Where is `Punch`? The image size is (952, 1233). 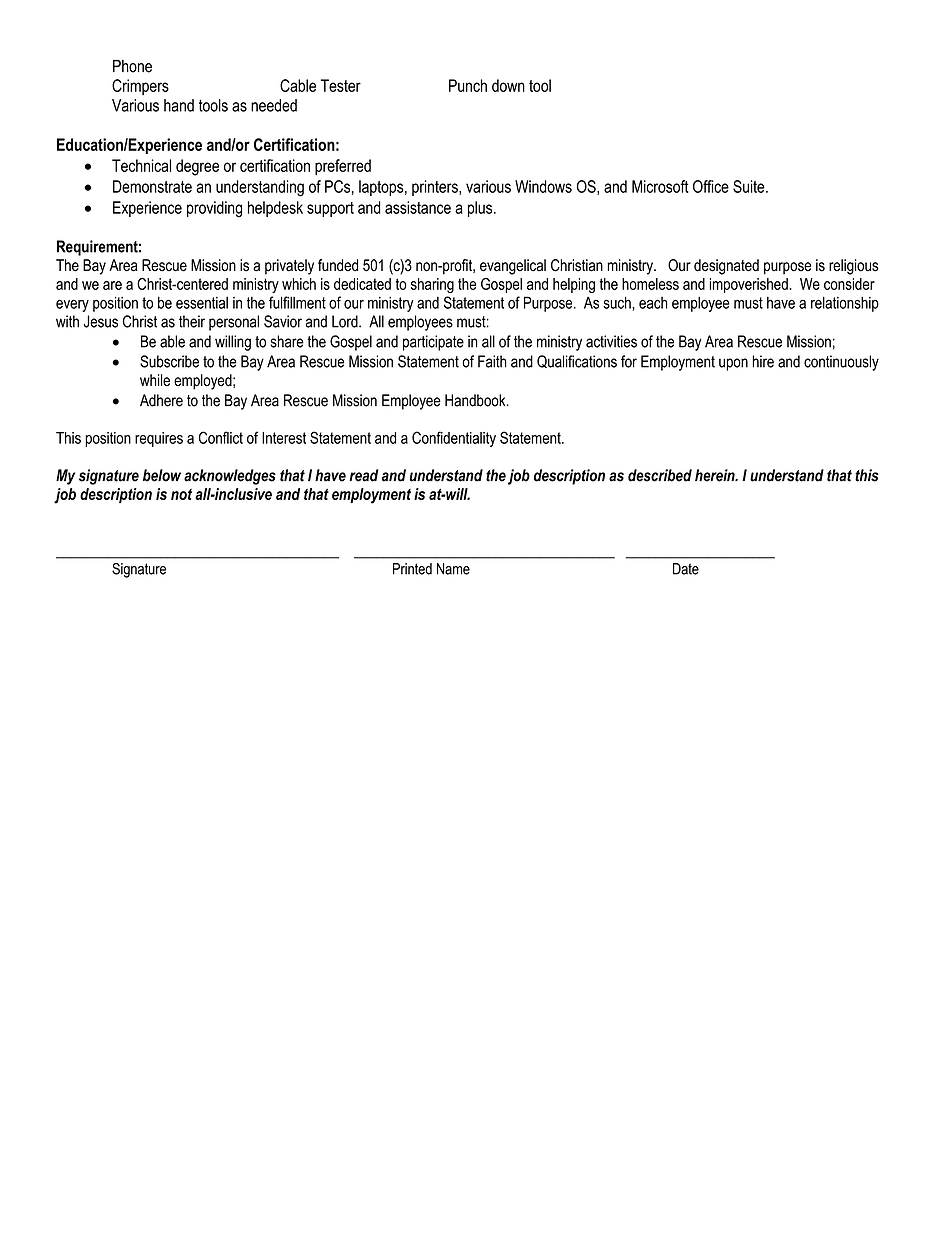 Punch is located at coordinates (468, 85).
